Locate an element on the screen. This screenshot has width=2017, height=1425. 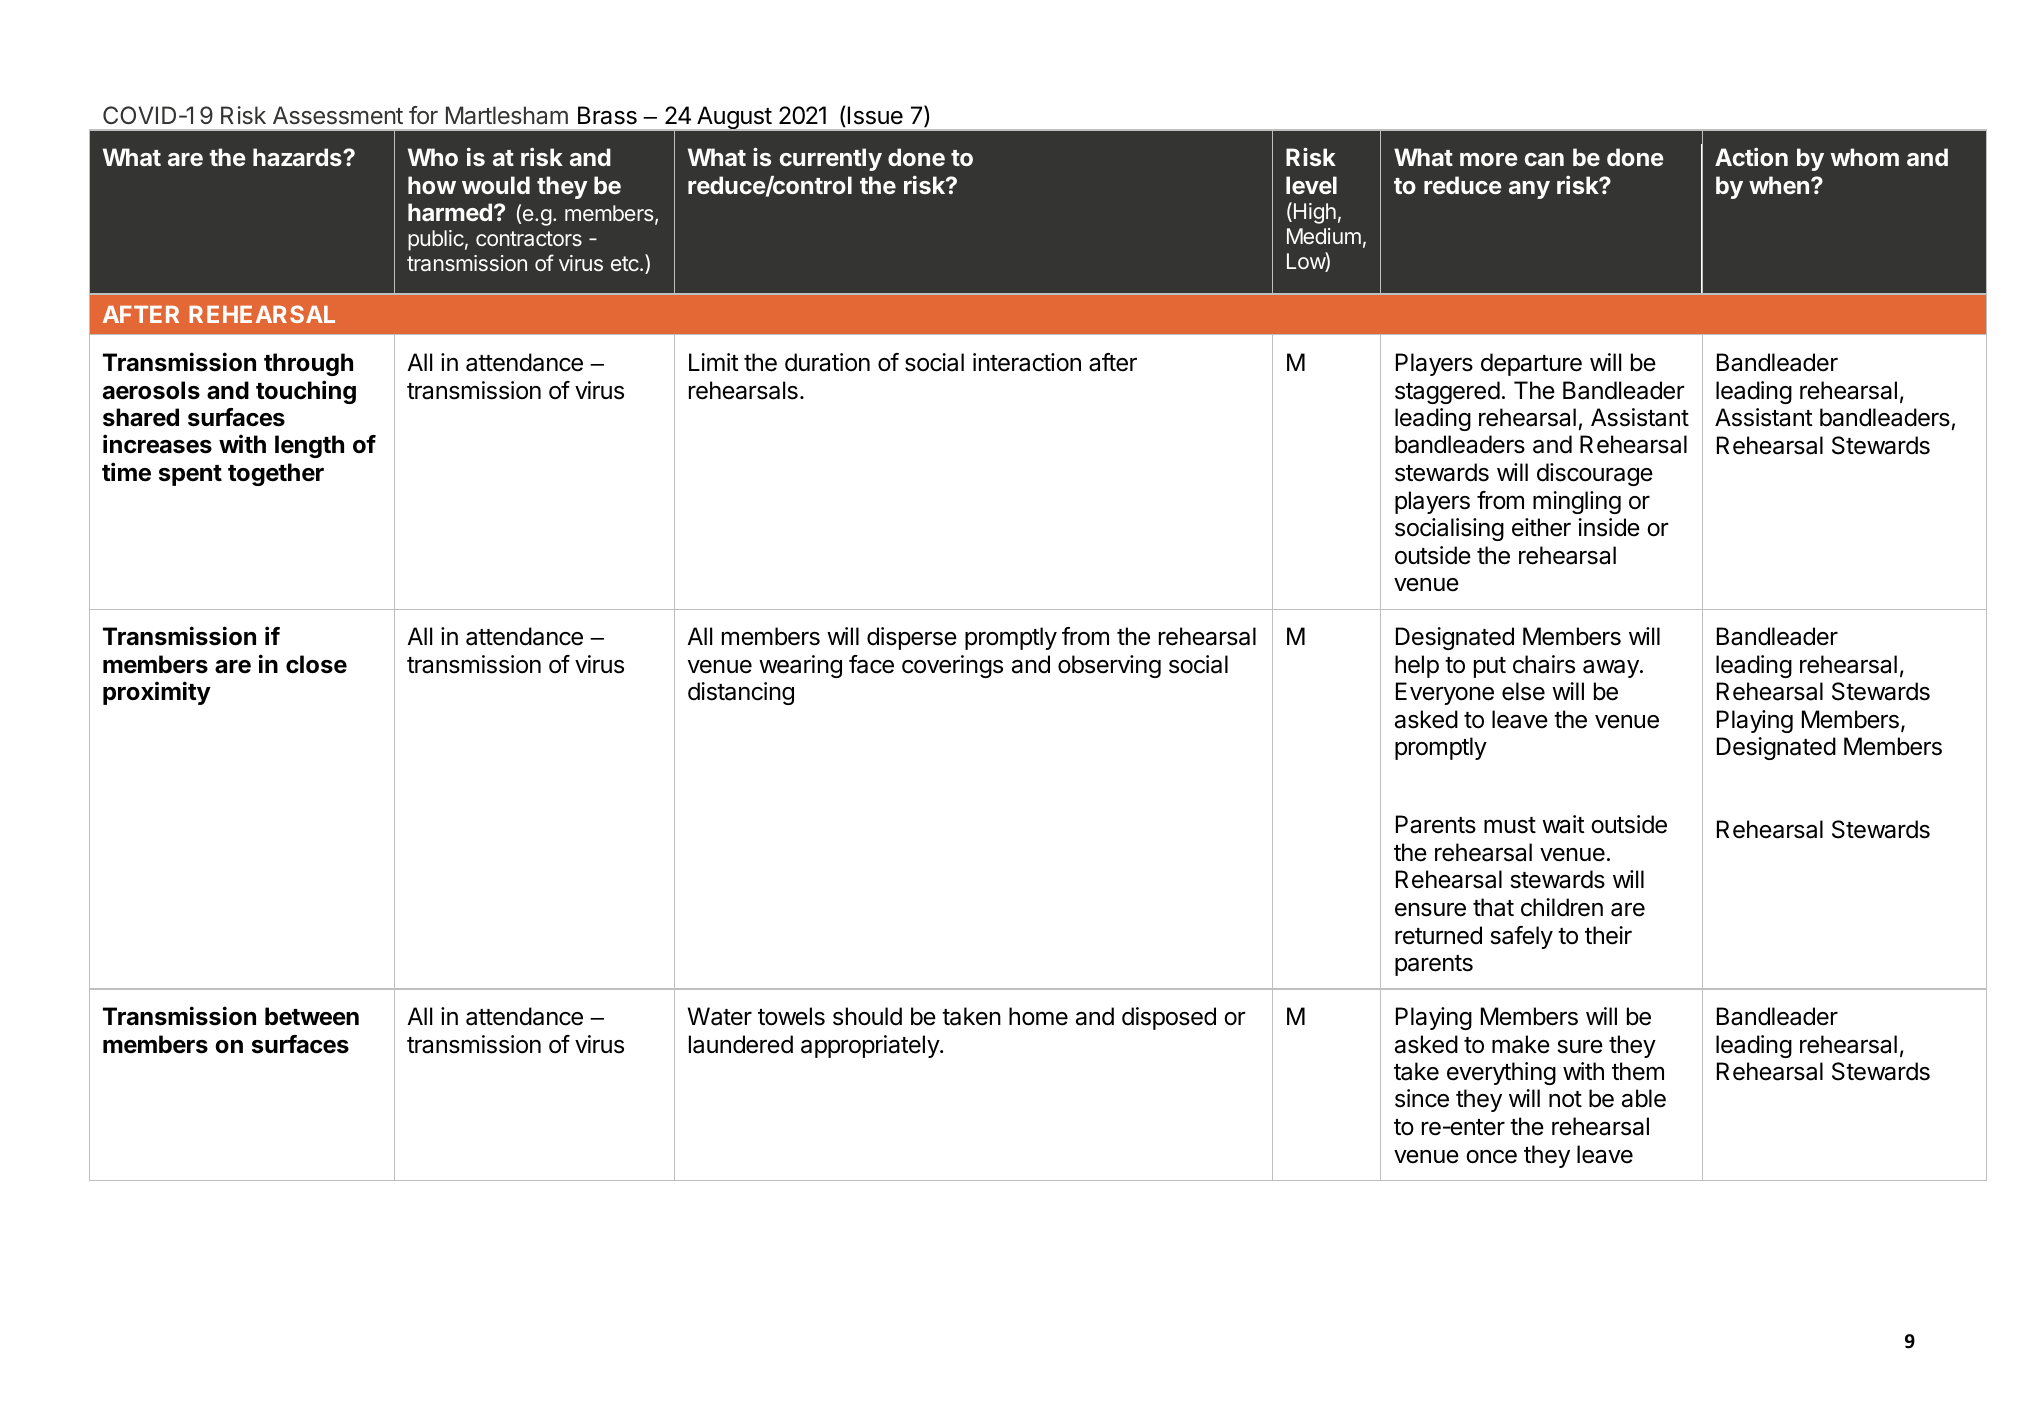
together is located at coordinates (276, 474).
